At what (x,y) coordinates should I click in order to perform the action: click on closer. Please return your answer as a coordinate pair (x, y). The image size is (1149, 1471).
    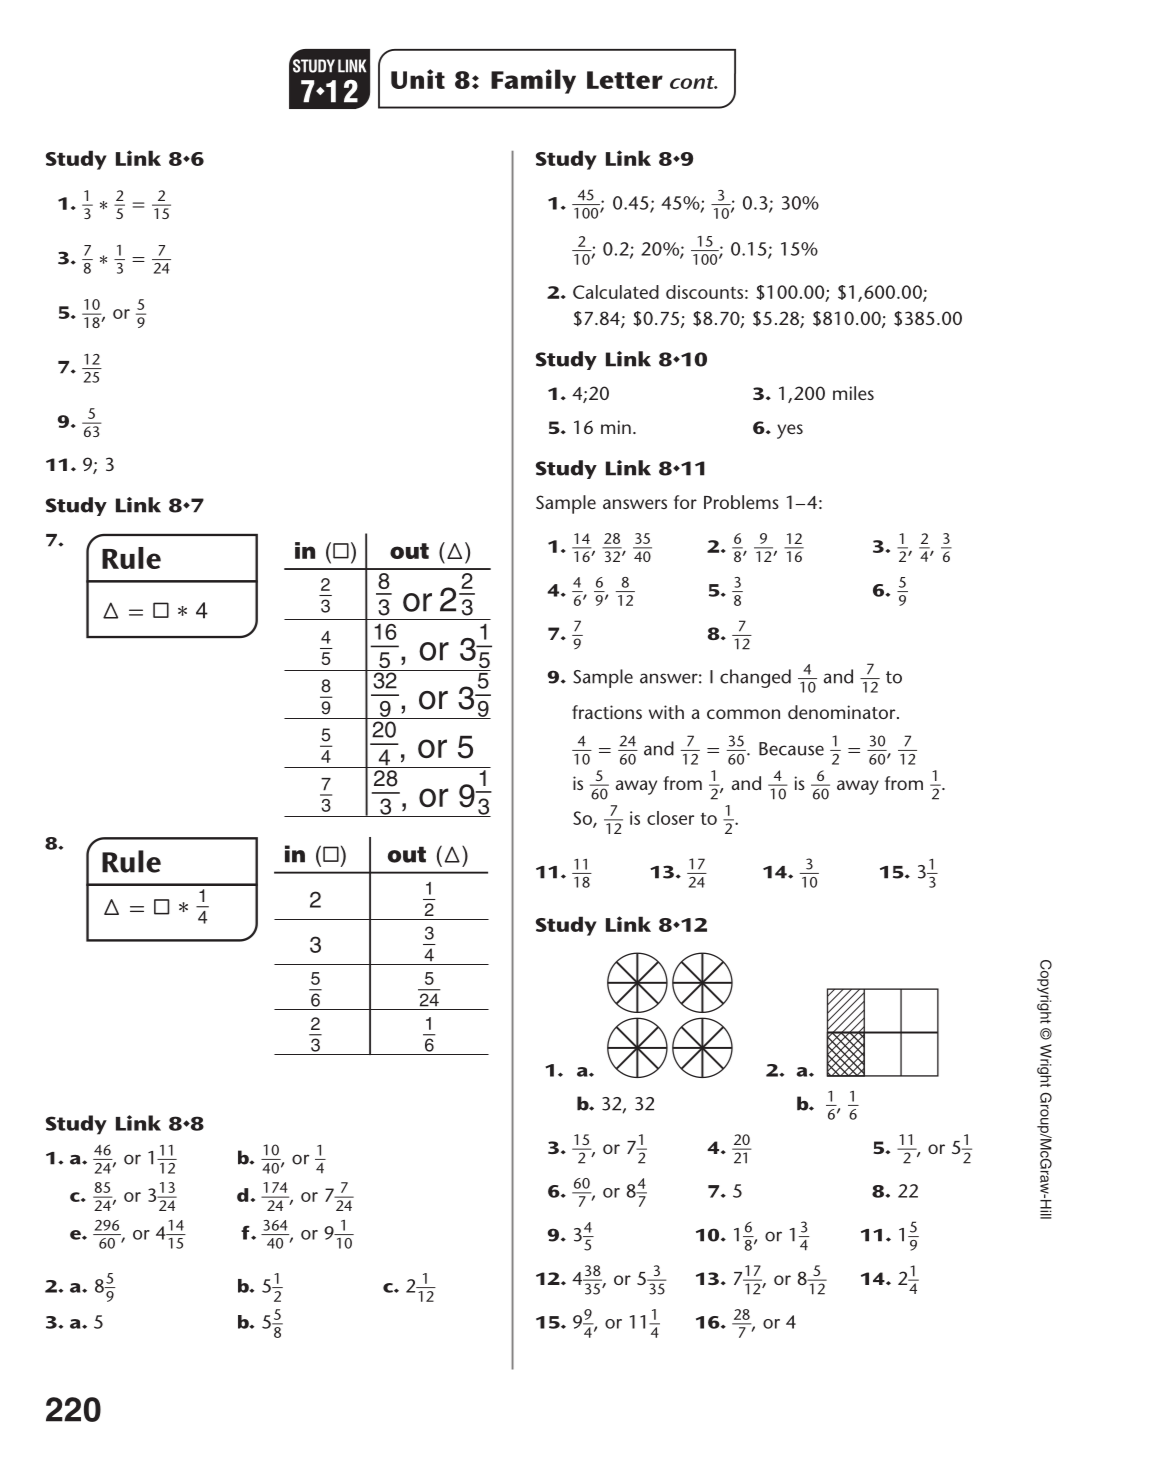
    Looking at the image, I should click on (670, 818).
